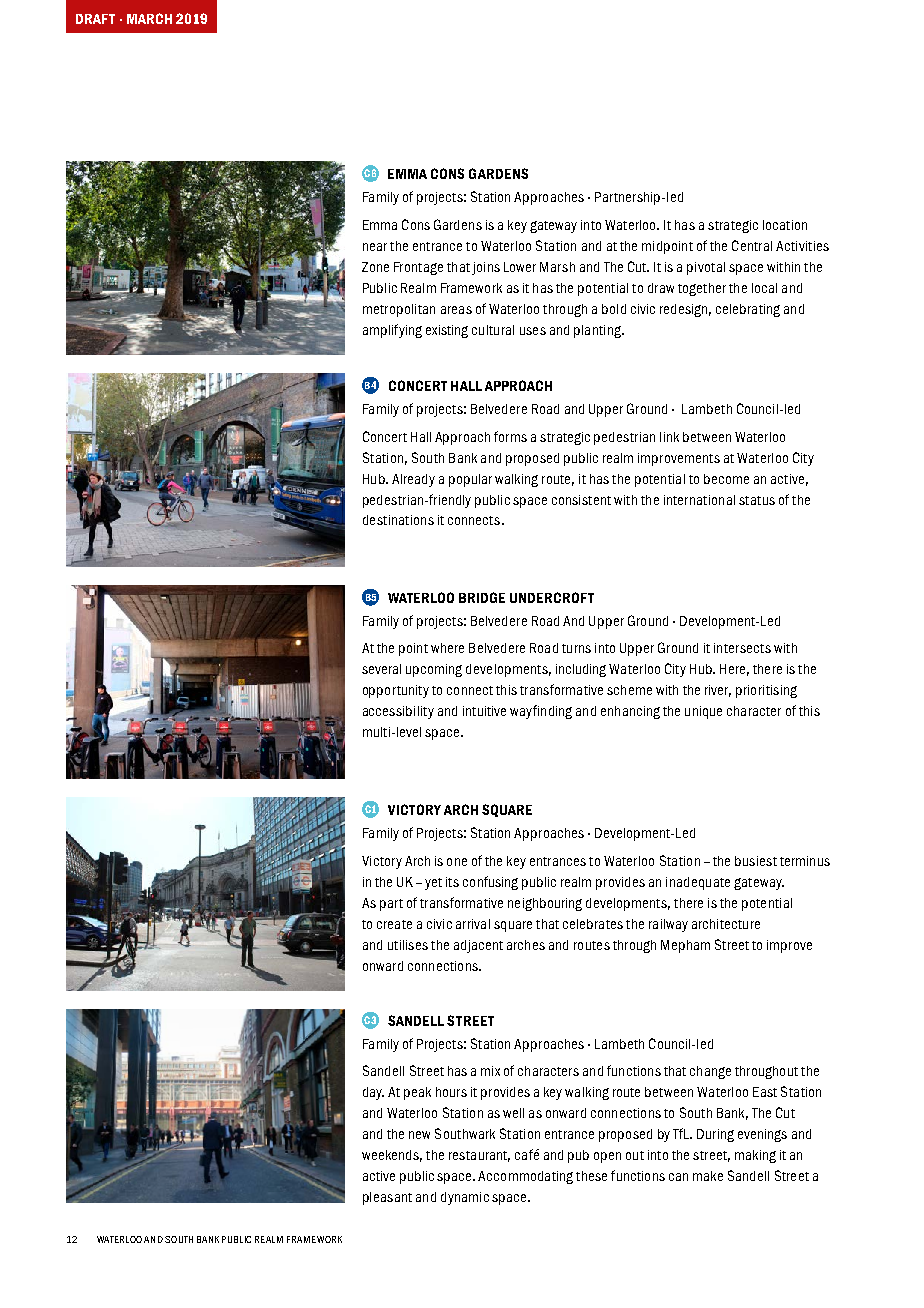  Describe the element at coordinates (708, 1176) in the image. I see `make` at that location.
